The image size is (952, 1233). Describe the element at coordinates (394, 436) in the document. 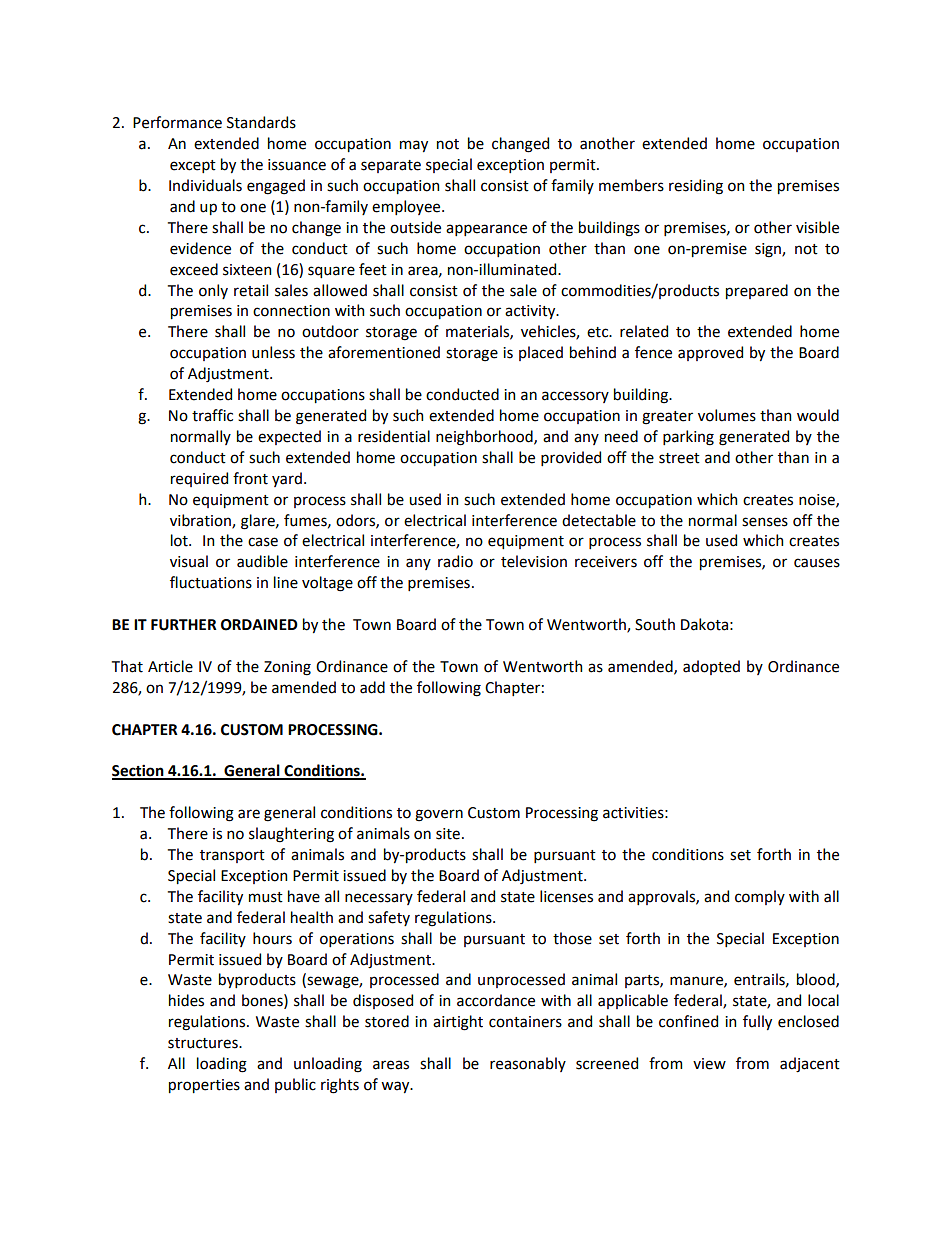

I see `residential` at that location.
